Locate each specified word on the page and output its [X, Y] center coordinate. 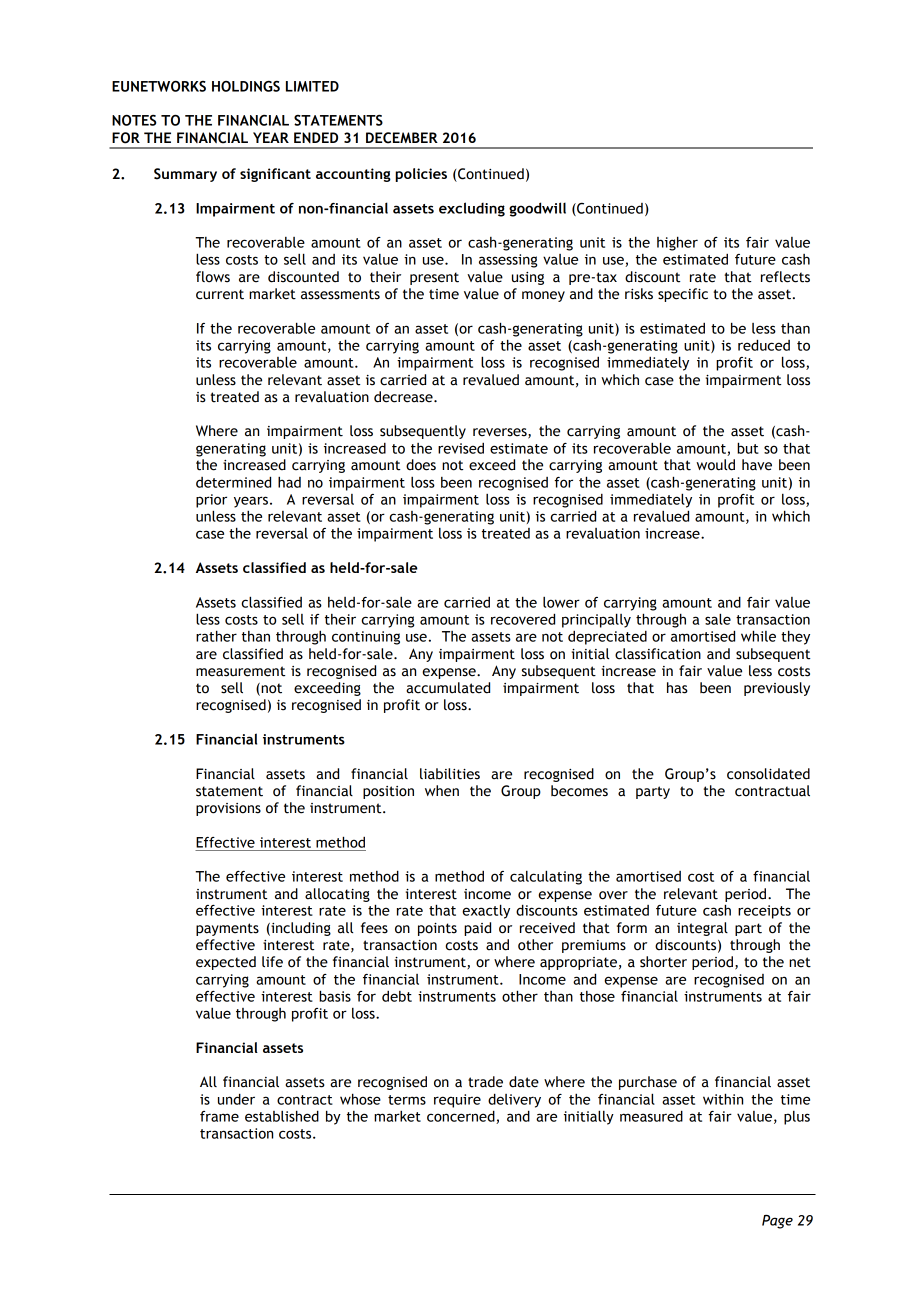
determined [233, 482]
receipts [764, 912]
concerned [462, 1117]
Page [777, 1222]
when [442, 791]
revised [461, 448]
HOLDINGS [246, 86]
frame [219, 1116]
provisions [228, 809]
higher [677, 244]
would [715, 465]
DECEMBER [402, 138]
